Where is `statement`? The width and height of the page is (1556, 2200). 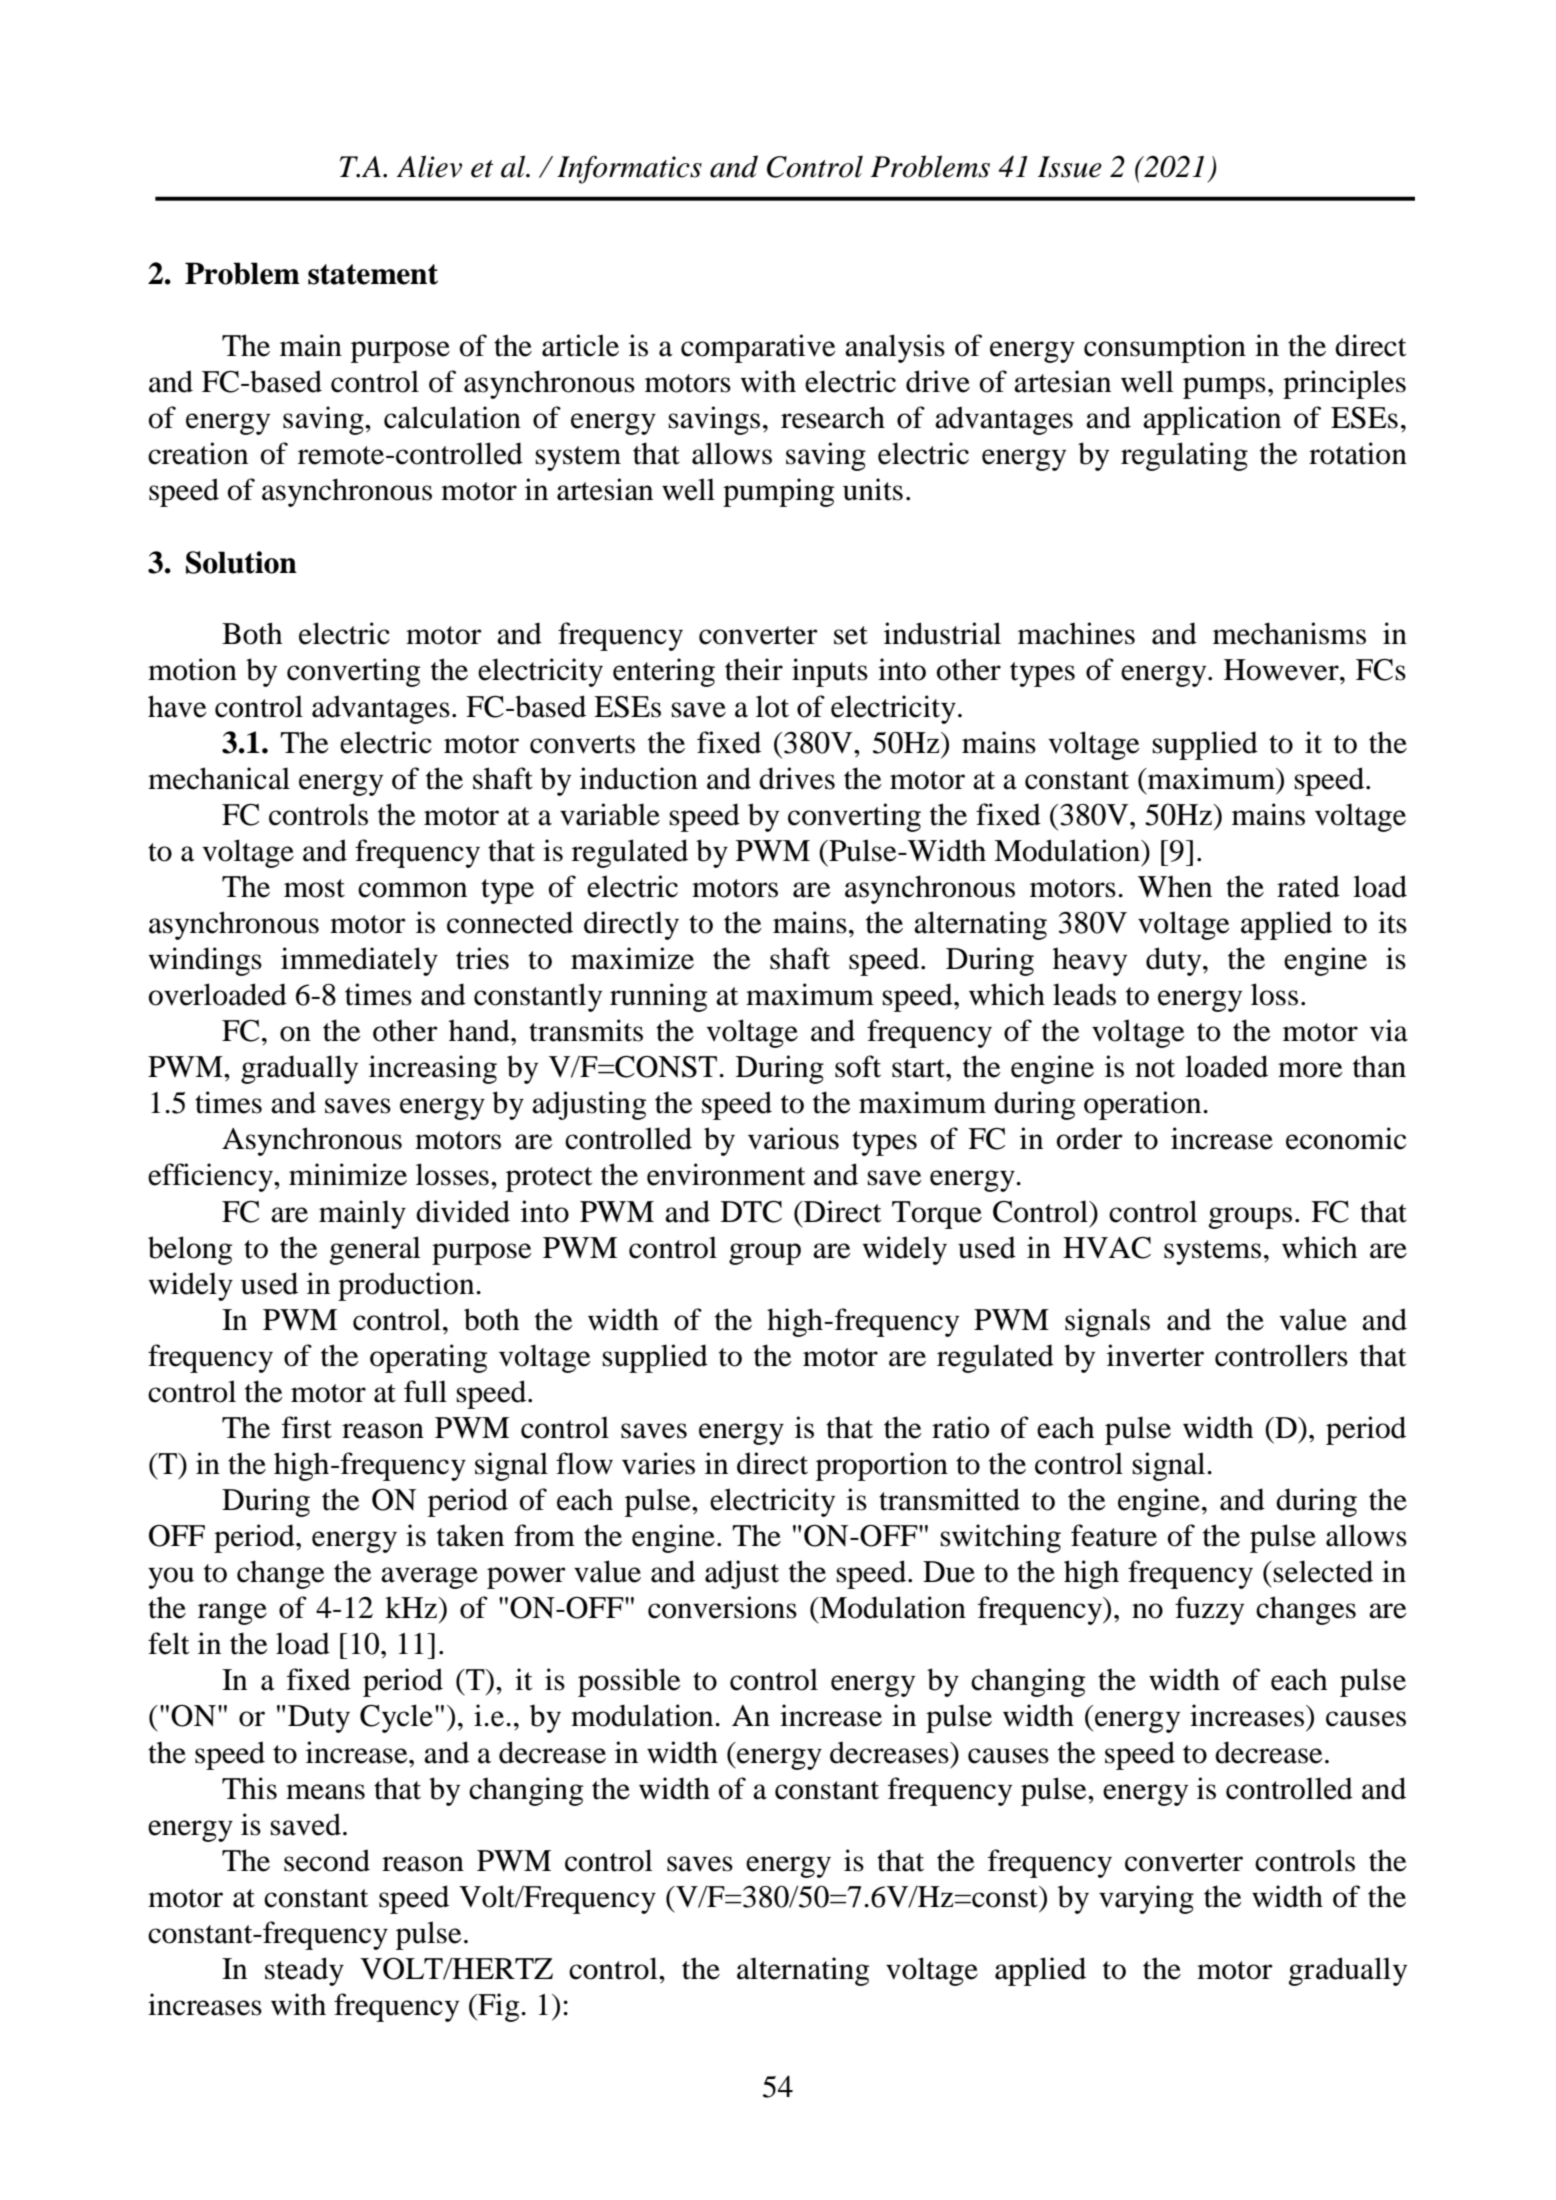 statement is located at coordinates (373, 274).
